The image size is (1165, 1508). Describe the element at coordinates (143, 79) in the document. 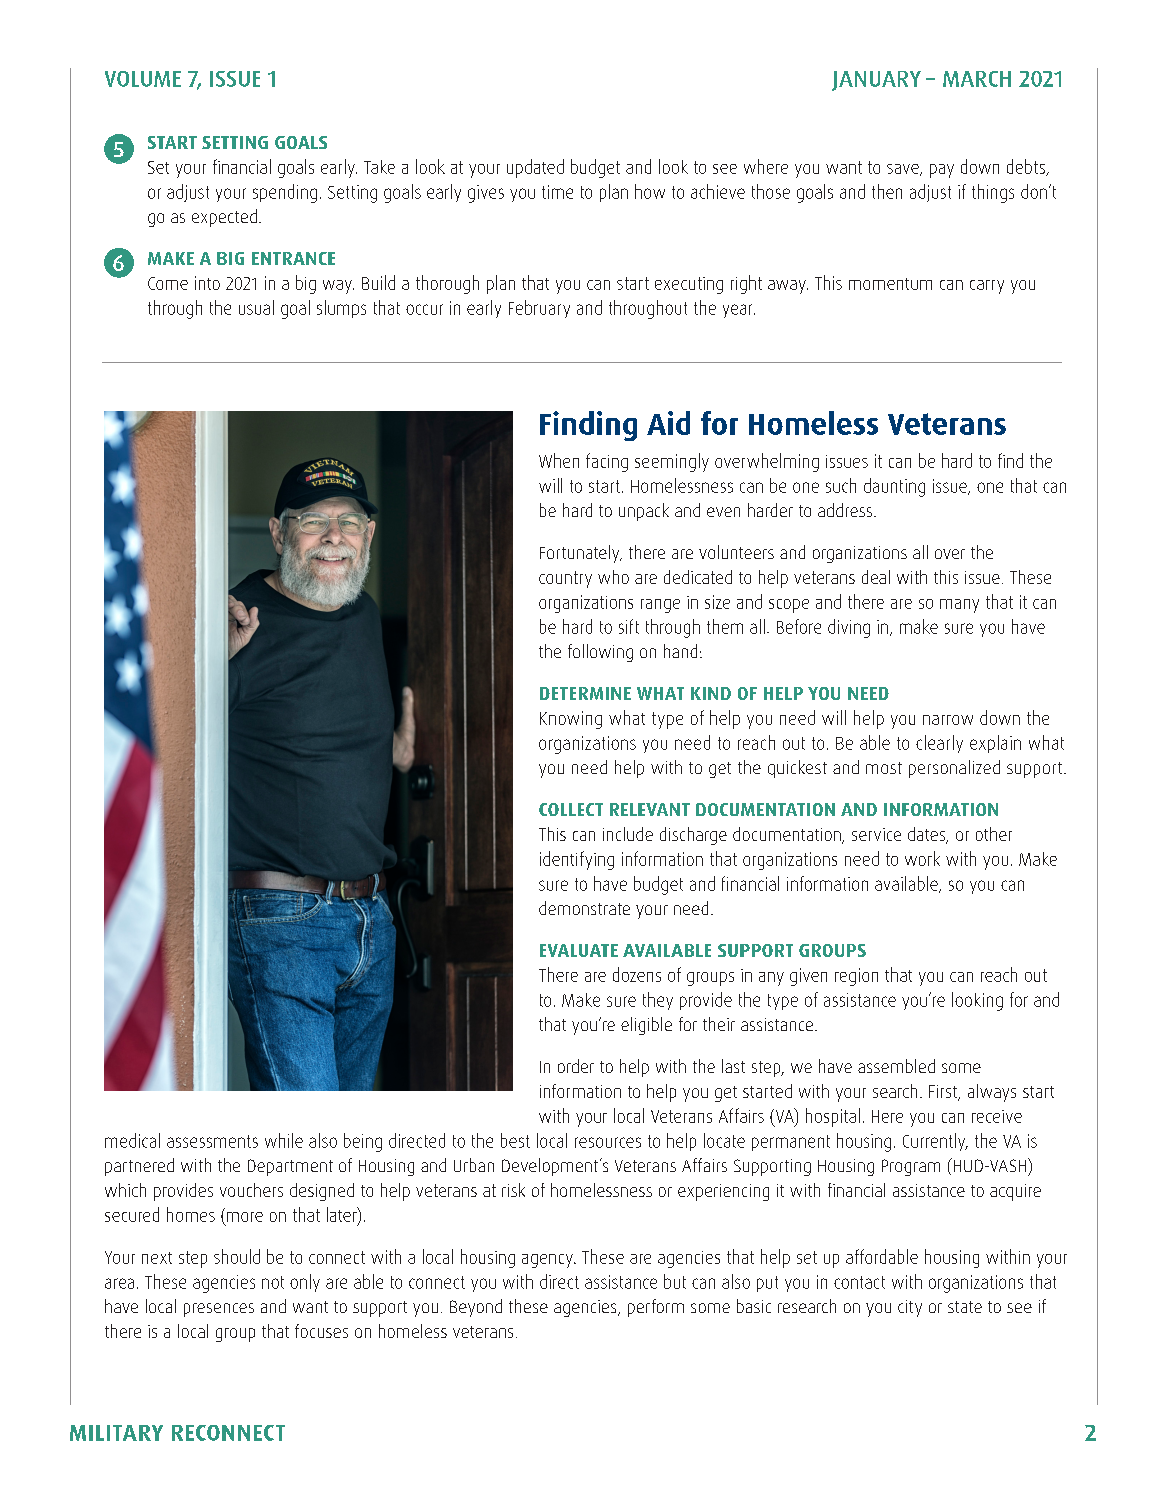

I see `VOLUME` at that location.
